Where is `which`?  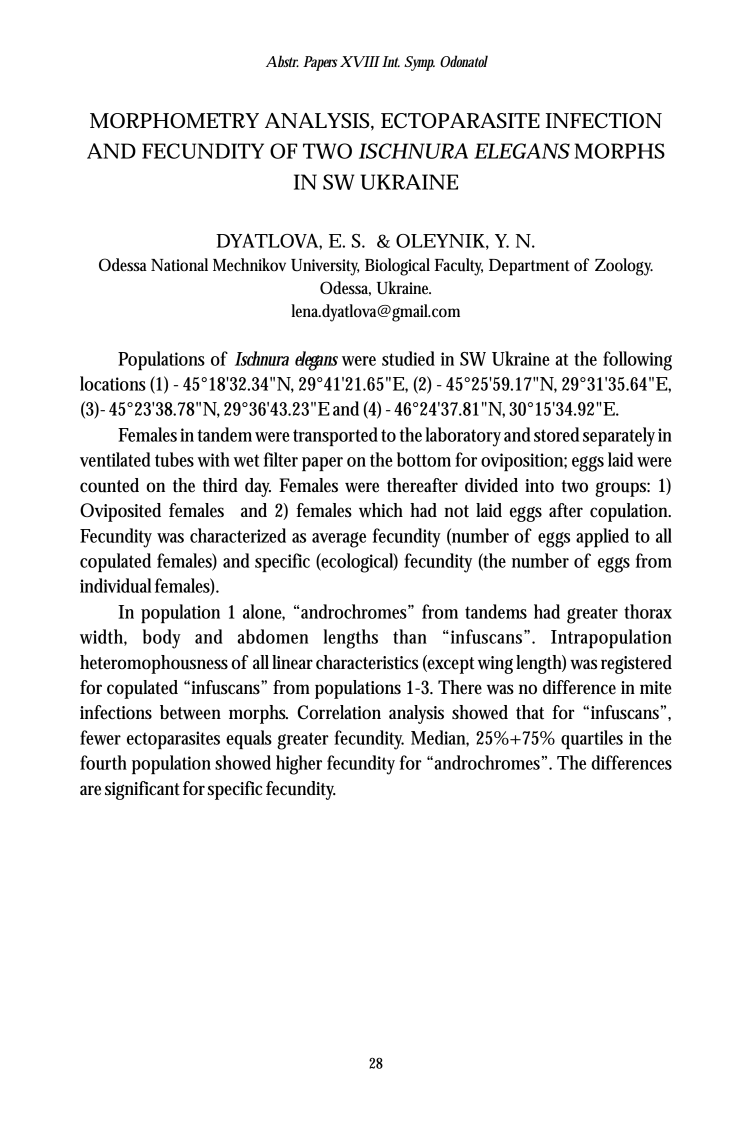
which is located at coordinates (381, 510).
